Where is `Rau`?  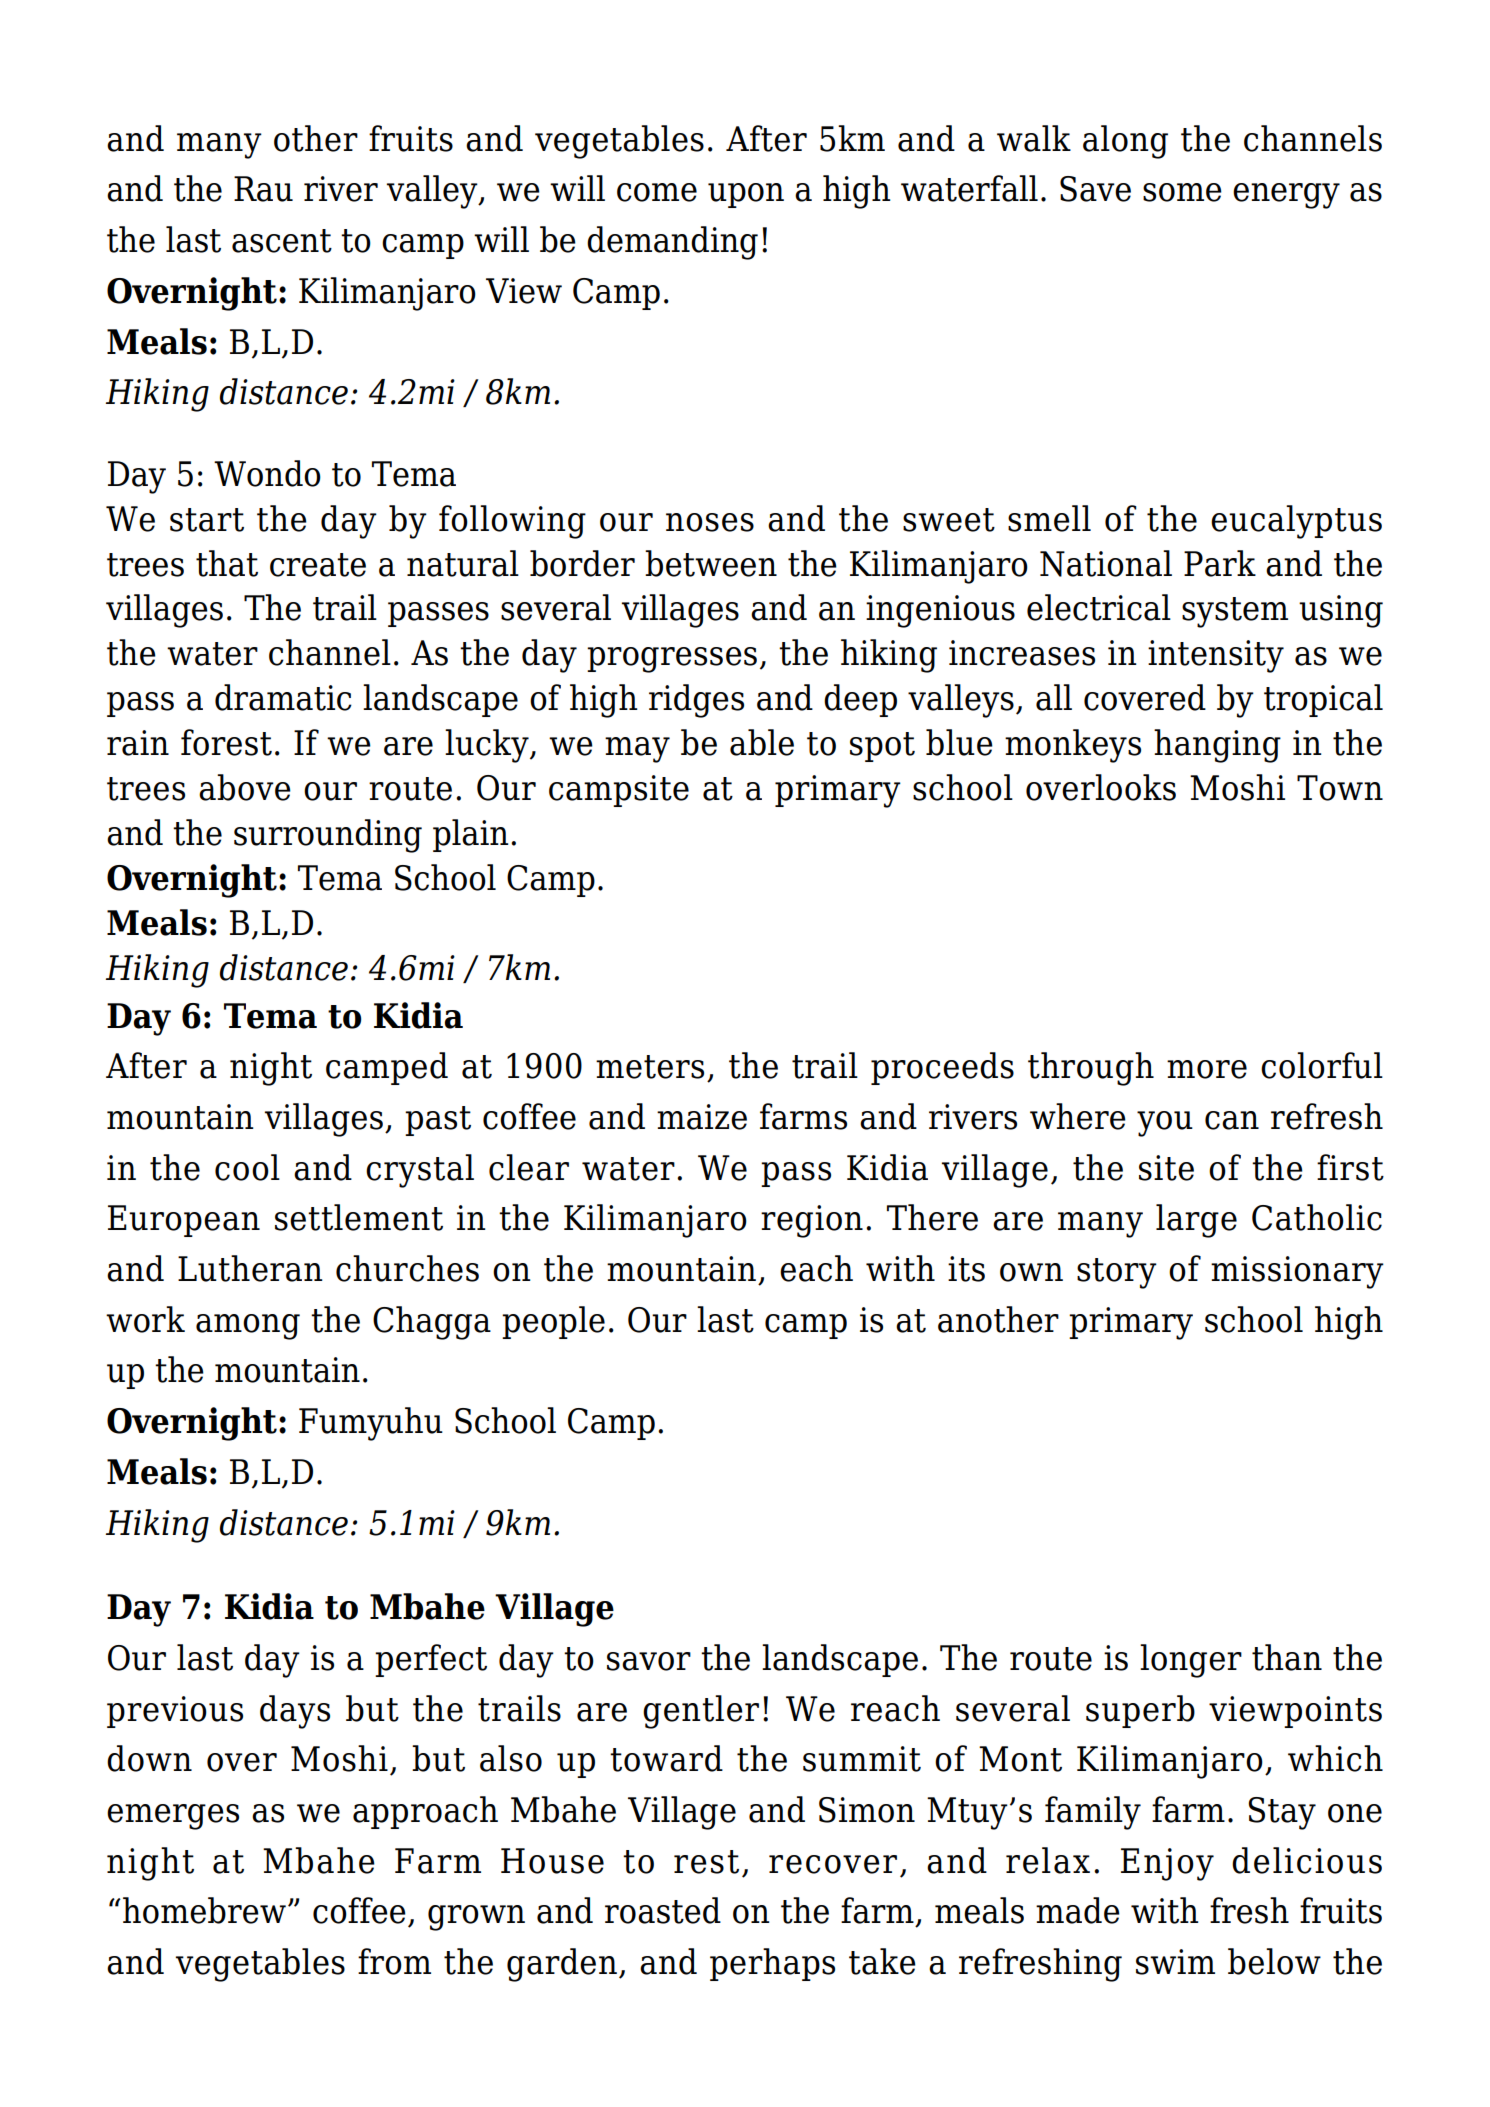
Rau is located at coordinates (263, 189).
